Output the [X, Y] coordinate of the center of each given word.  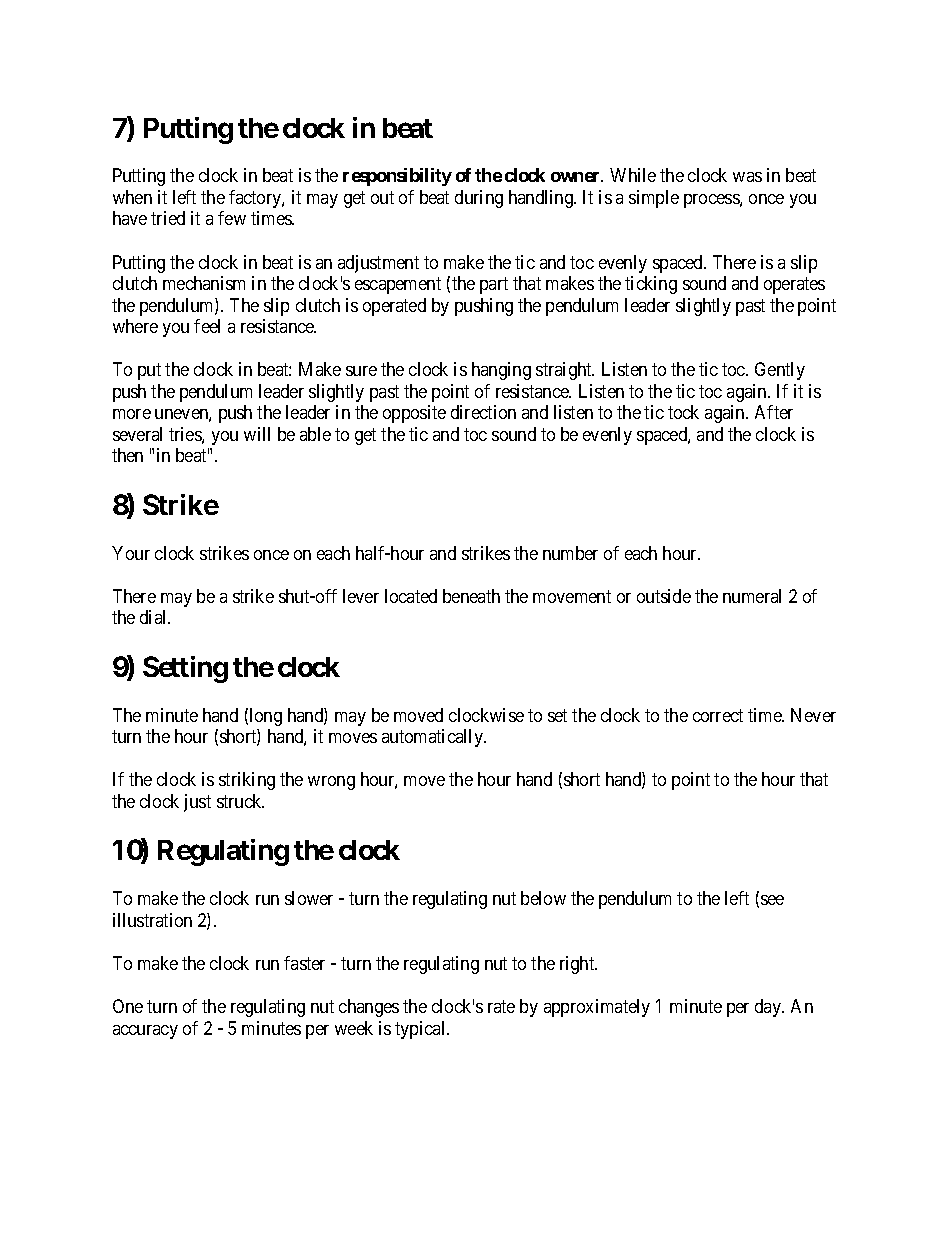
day [769, 1008]
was [747, 177]
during [479, 199]
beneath [471, 596]
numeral [752, 596]
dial [155, 617]
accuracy [145, 1032]
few [232, 218]
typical [421, 1030]
